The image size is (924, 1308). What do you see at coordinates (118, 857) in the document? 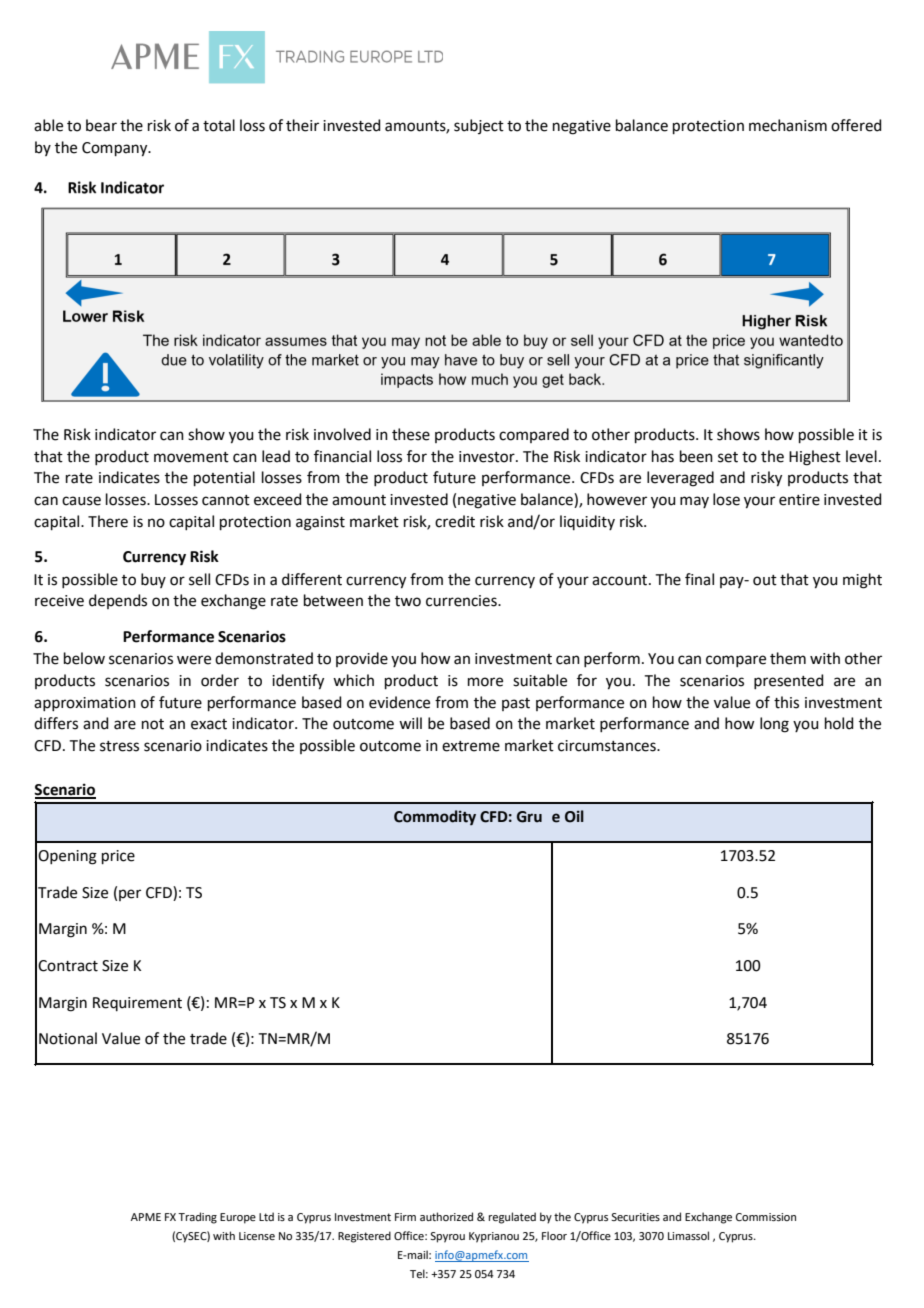
I see `price` at bounding box center [118, 857].
